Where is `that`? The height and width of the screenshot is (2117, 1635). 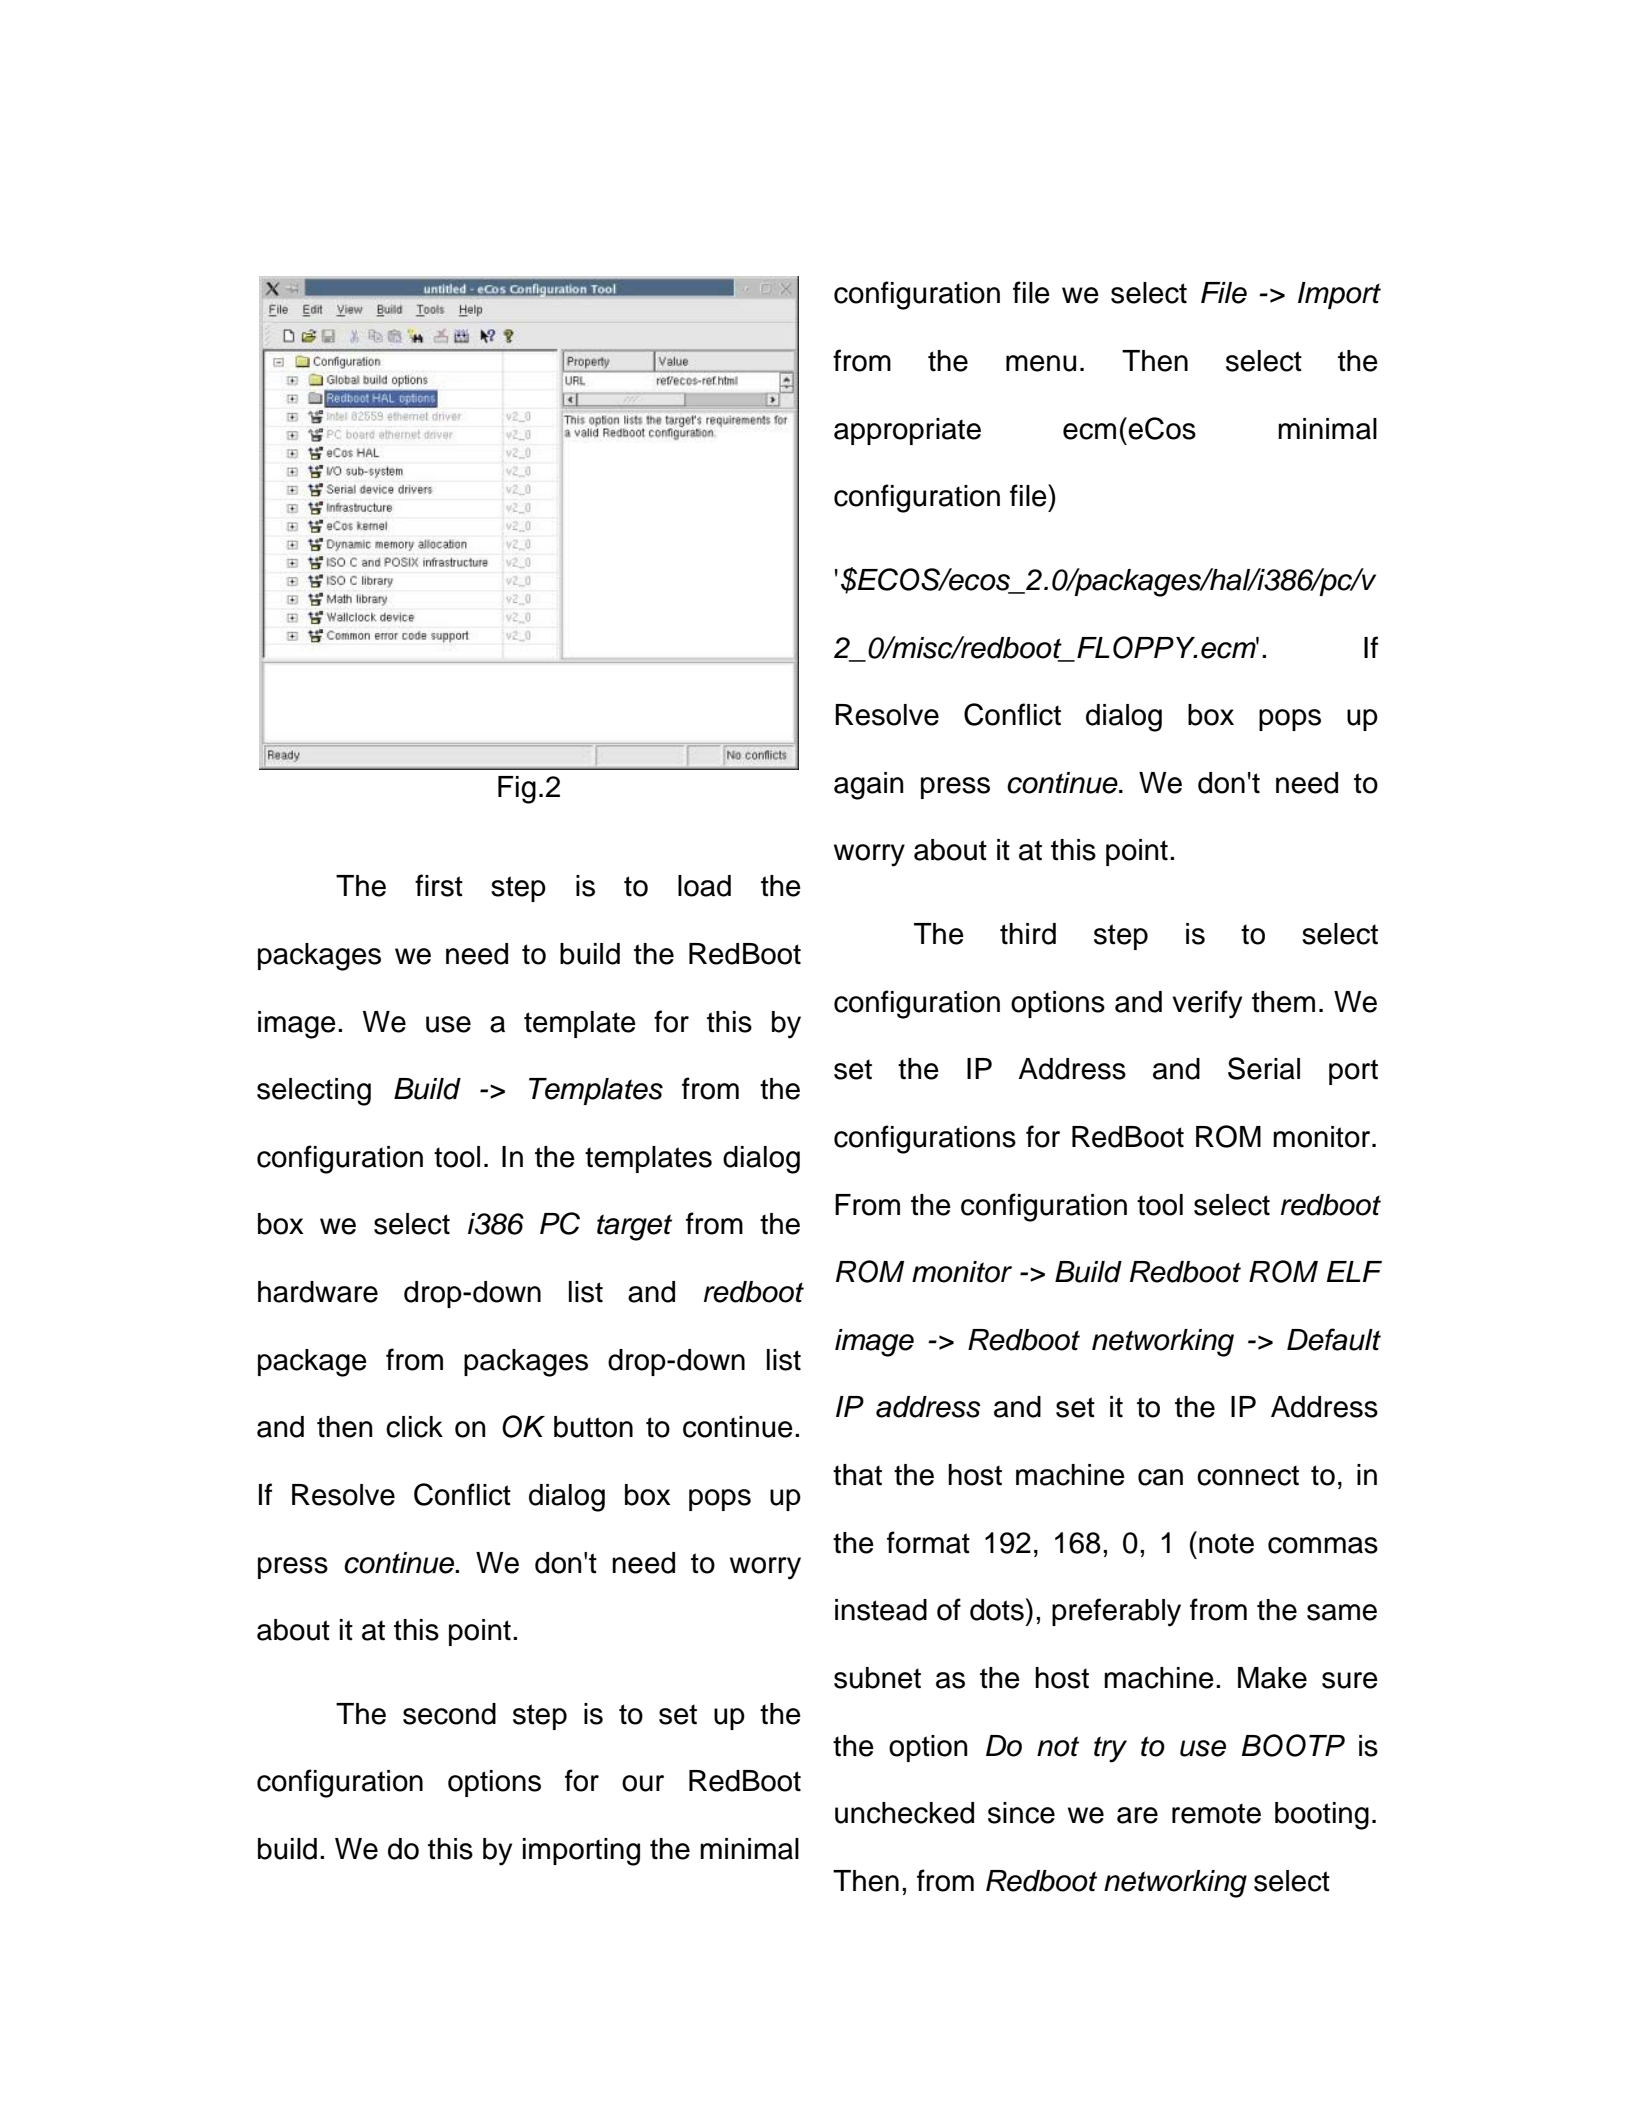
that is located at coordinates (857, 1475).
